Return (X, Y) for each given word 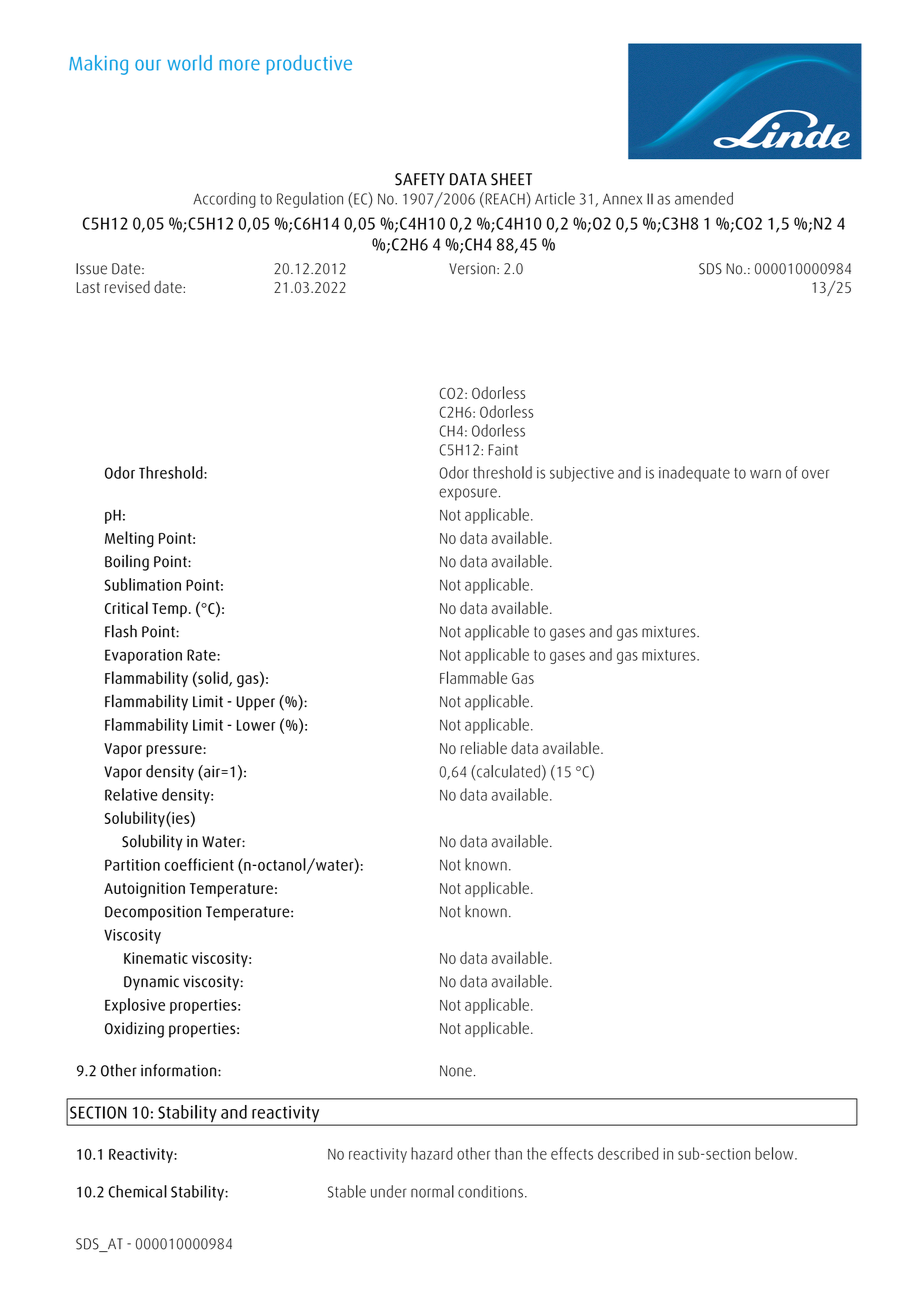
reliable (484, 747)
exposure (468, 494)
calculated (508, 771)
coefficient (199, 864)
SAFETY (420, 179)
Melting (129, 539)
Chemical (138, 1191)
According (224, 200)
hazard (432, 1153)
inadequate (694, 474)
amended (704, 198)
